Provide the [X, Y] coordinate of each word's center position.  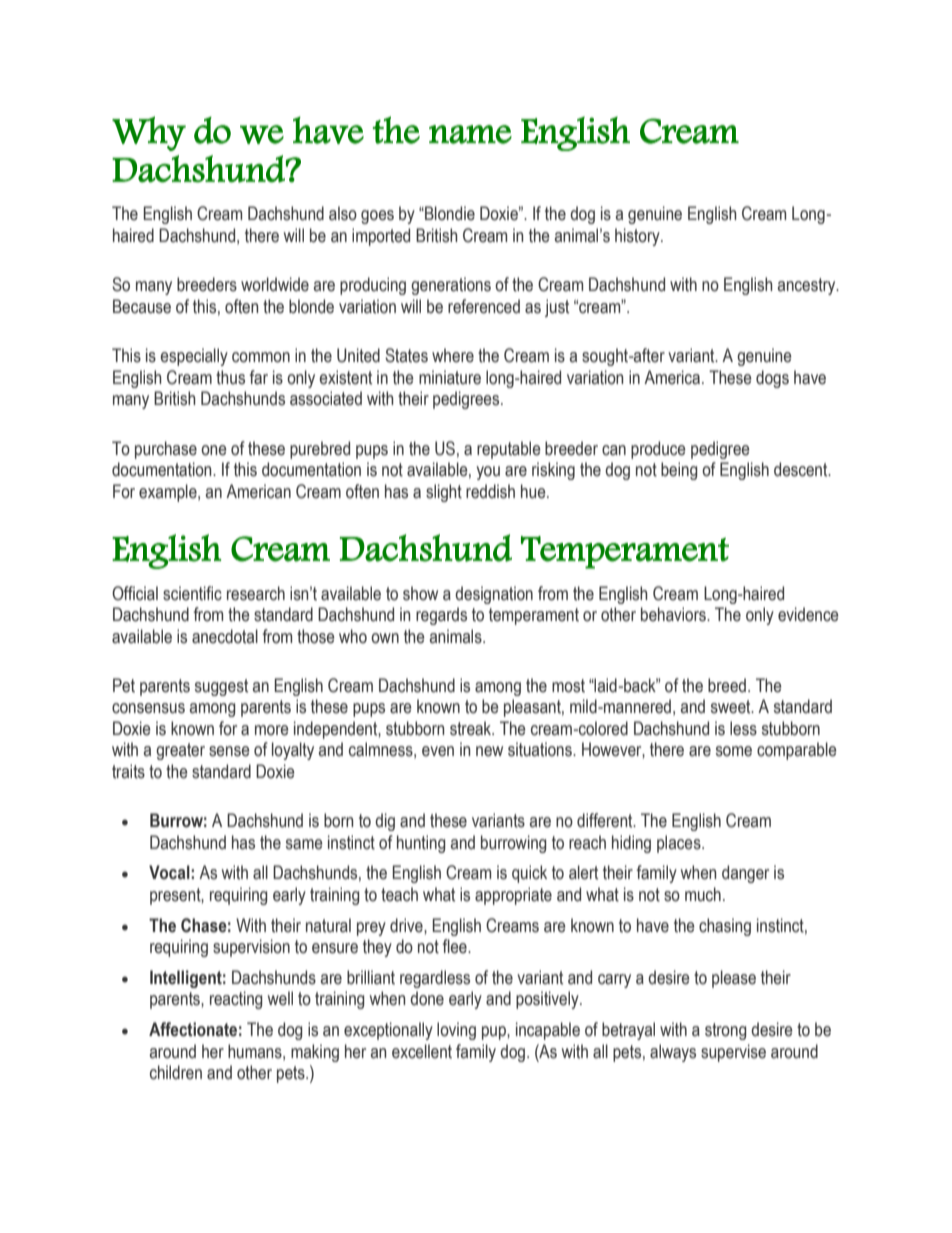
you [488, 473]
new [489, 751]
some [734, 751]
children [176, 1072]
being [679, 471]
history [638, 237]
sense [229, 751]
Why [149, 133]
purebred [320, 450]
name [470, 134]
